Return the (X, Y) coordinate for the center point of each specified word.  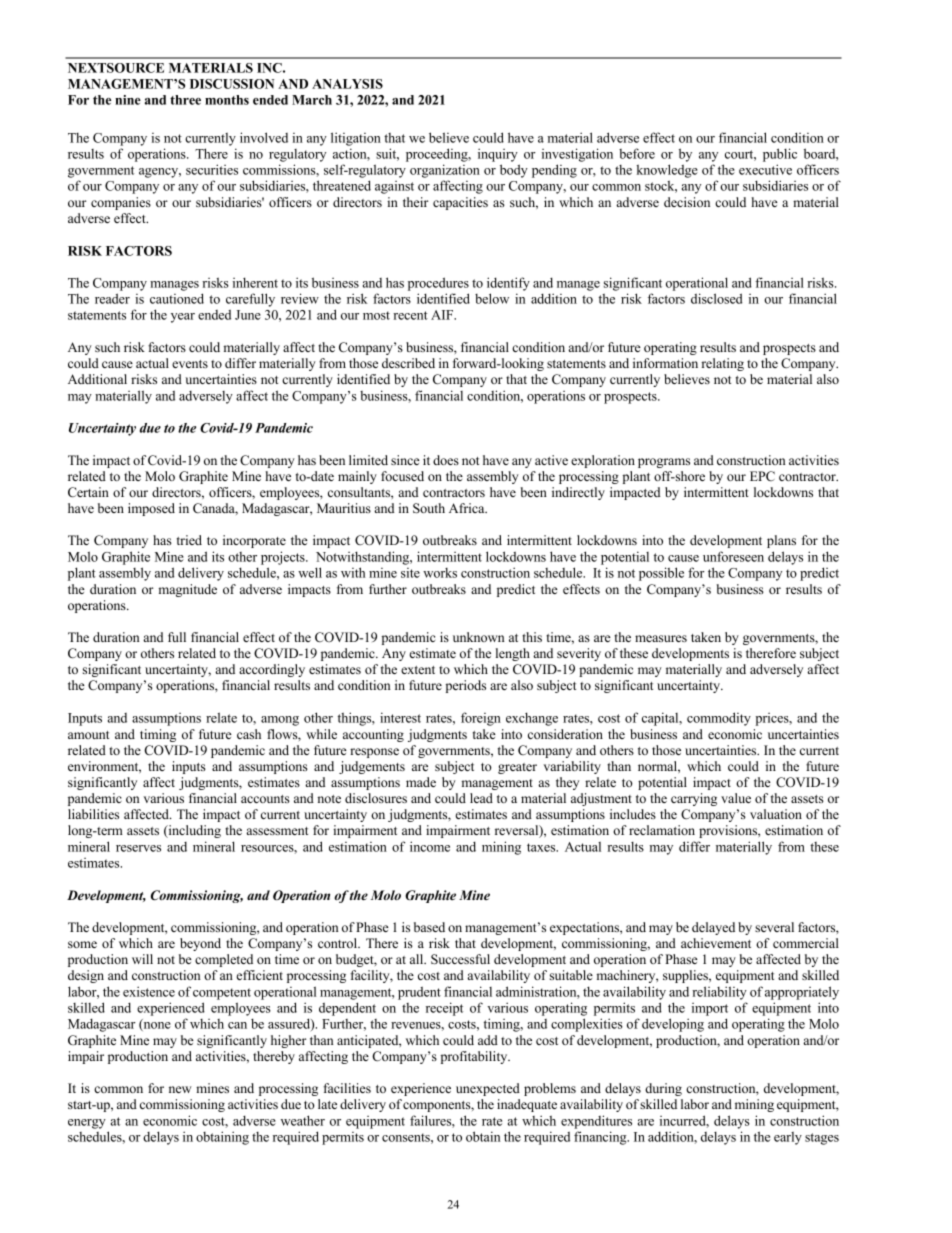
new (180, 1089)
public (780, 155)
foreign (481, 719)
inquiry (498, 155)
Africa (468, 508)
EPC (762, 476)
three (185, 100)
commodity (719, 719)
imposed (151, 509)
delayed (713, 928)
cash (249, 734)
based (429, 927)
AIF (443, 315)
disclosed (716, 298)
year (183, 318)
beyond (200, 944)
